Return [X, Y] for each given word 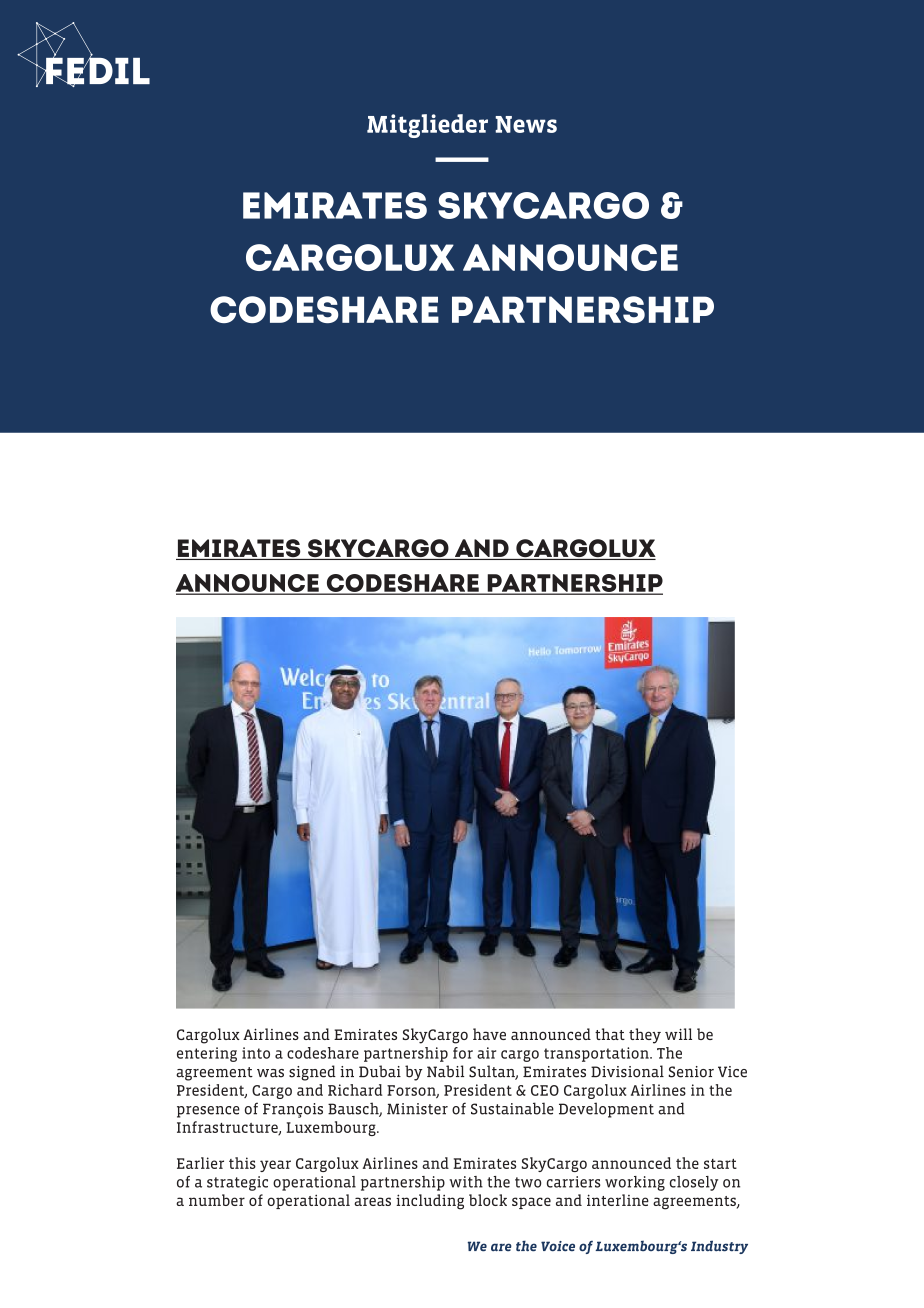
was [270, 1073]
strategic [237, 1183]
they [645, 1036]
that [610, 1034]
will [678, 1034]
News [526, 124]
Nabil [445, 1071]
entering [207, 1054]
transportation [597, 1054]
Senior [691, 1072]
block [488, 1200]
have [489, 1034]
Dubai [380, 1071]
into [256, 1053]
